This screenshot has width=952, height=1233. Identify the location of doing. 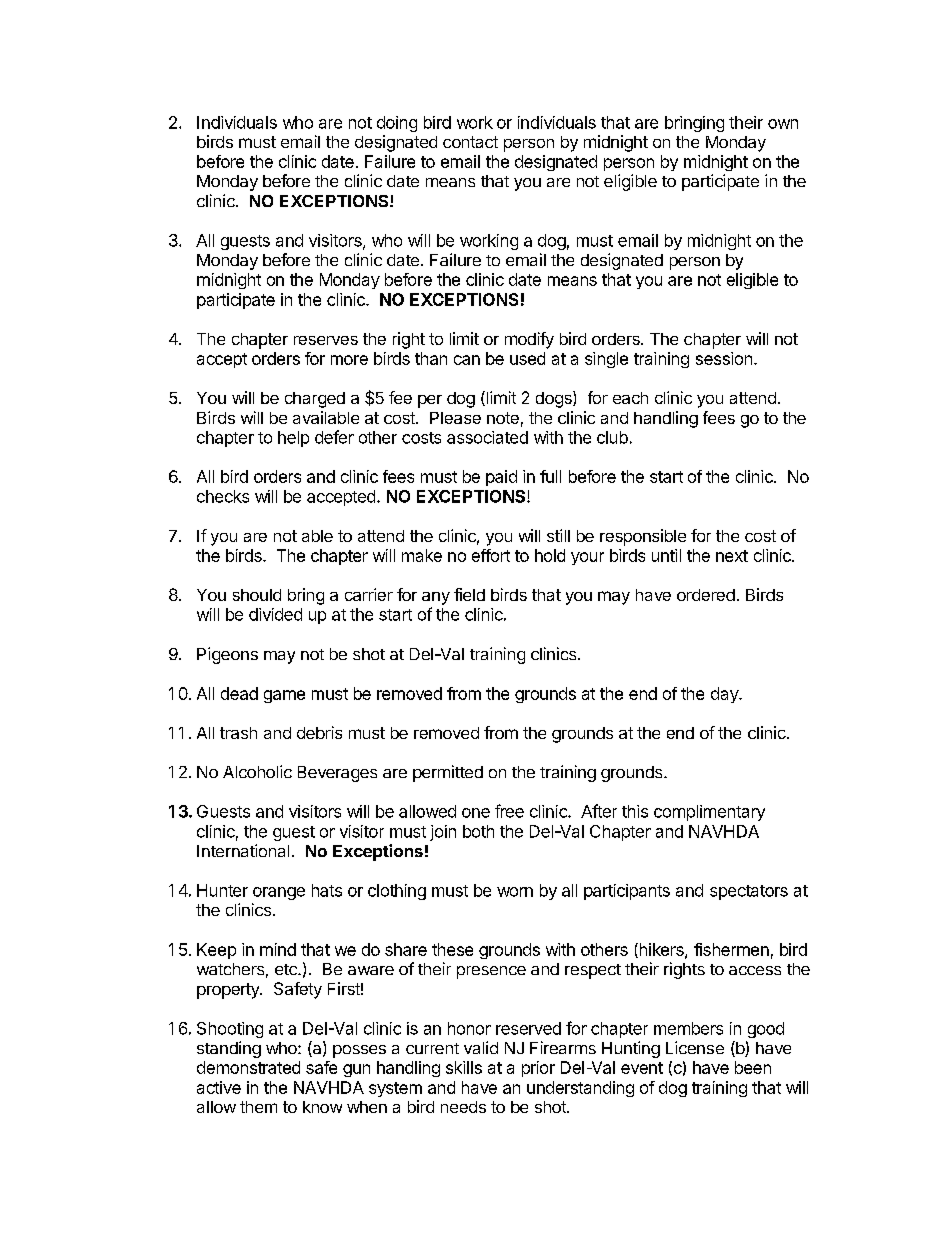
(397, 124).
